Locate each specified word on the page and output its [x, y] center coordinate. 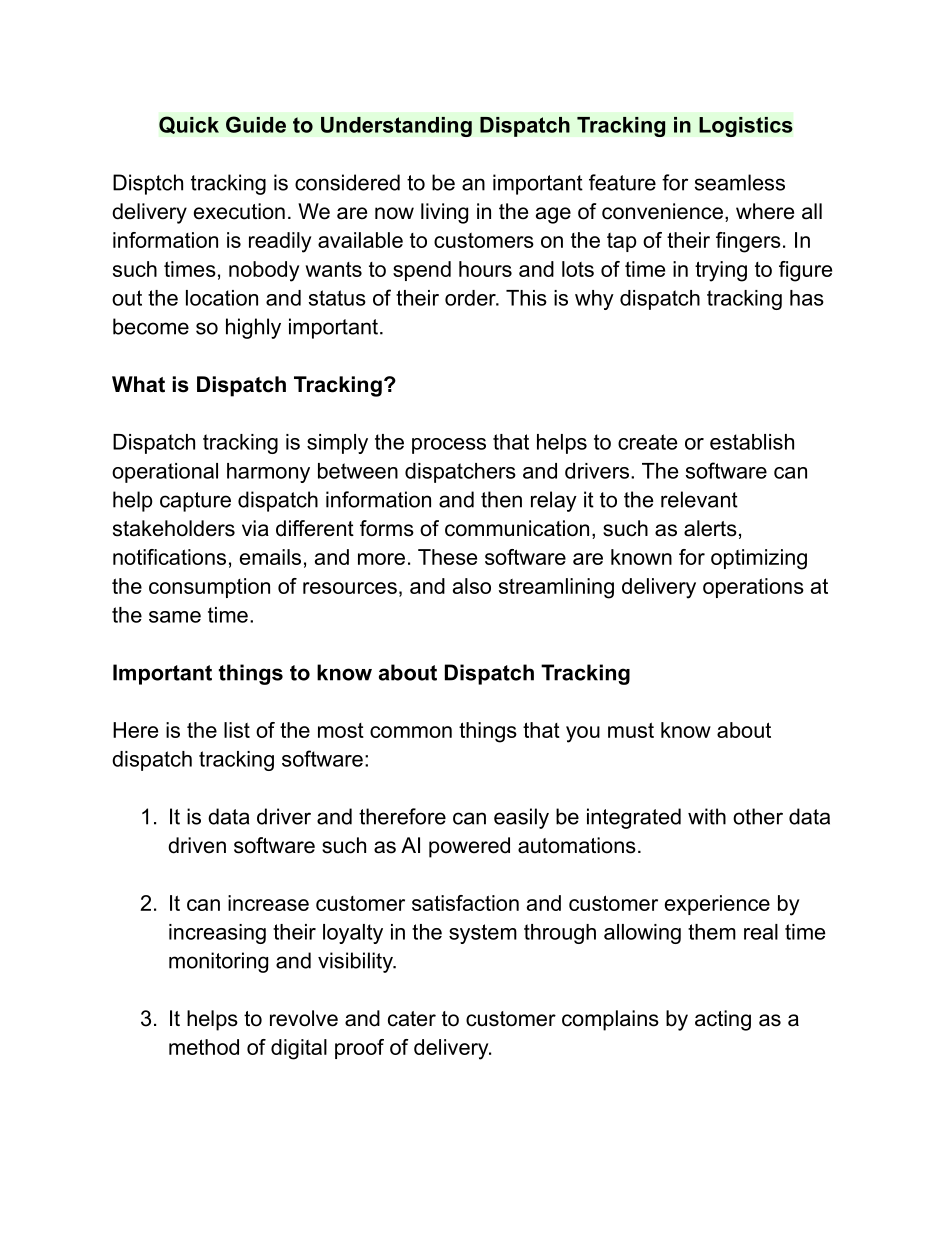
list [237, 730]
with [707, 816]
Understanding [396, 127]
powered [469, 847]
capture [195, 502]
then [501, 499]
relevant [699, 499]
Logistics [746, 127]
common [411, 732]
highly [253, 328]
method [204, 1047]
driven [197, 845]
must [631, 730]
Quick [189, 125]
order [471, 298]
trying [721, 271]
